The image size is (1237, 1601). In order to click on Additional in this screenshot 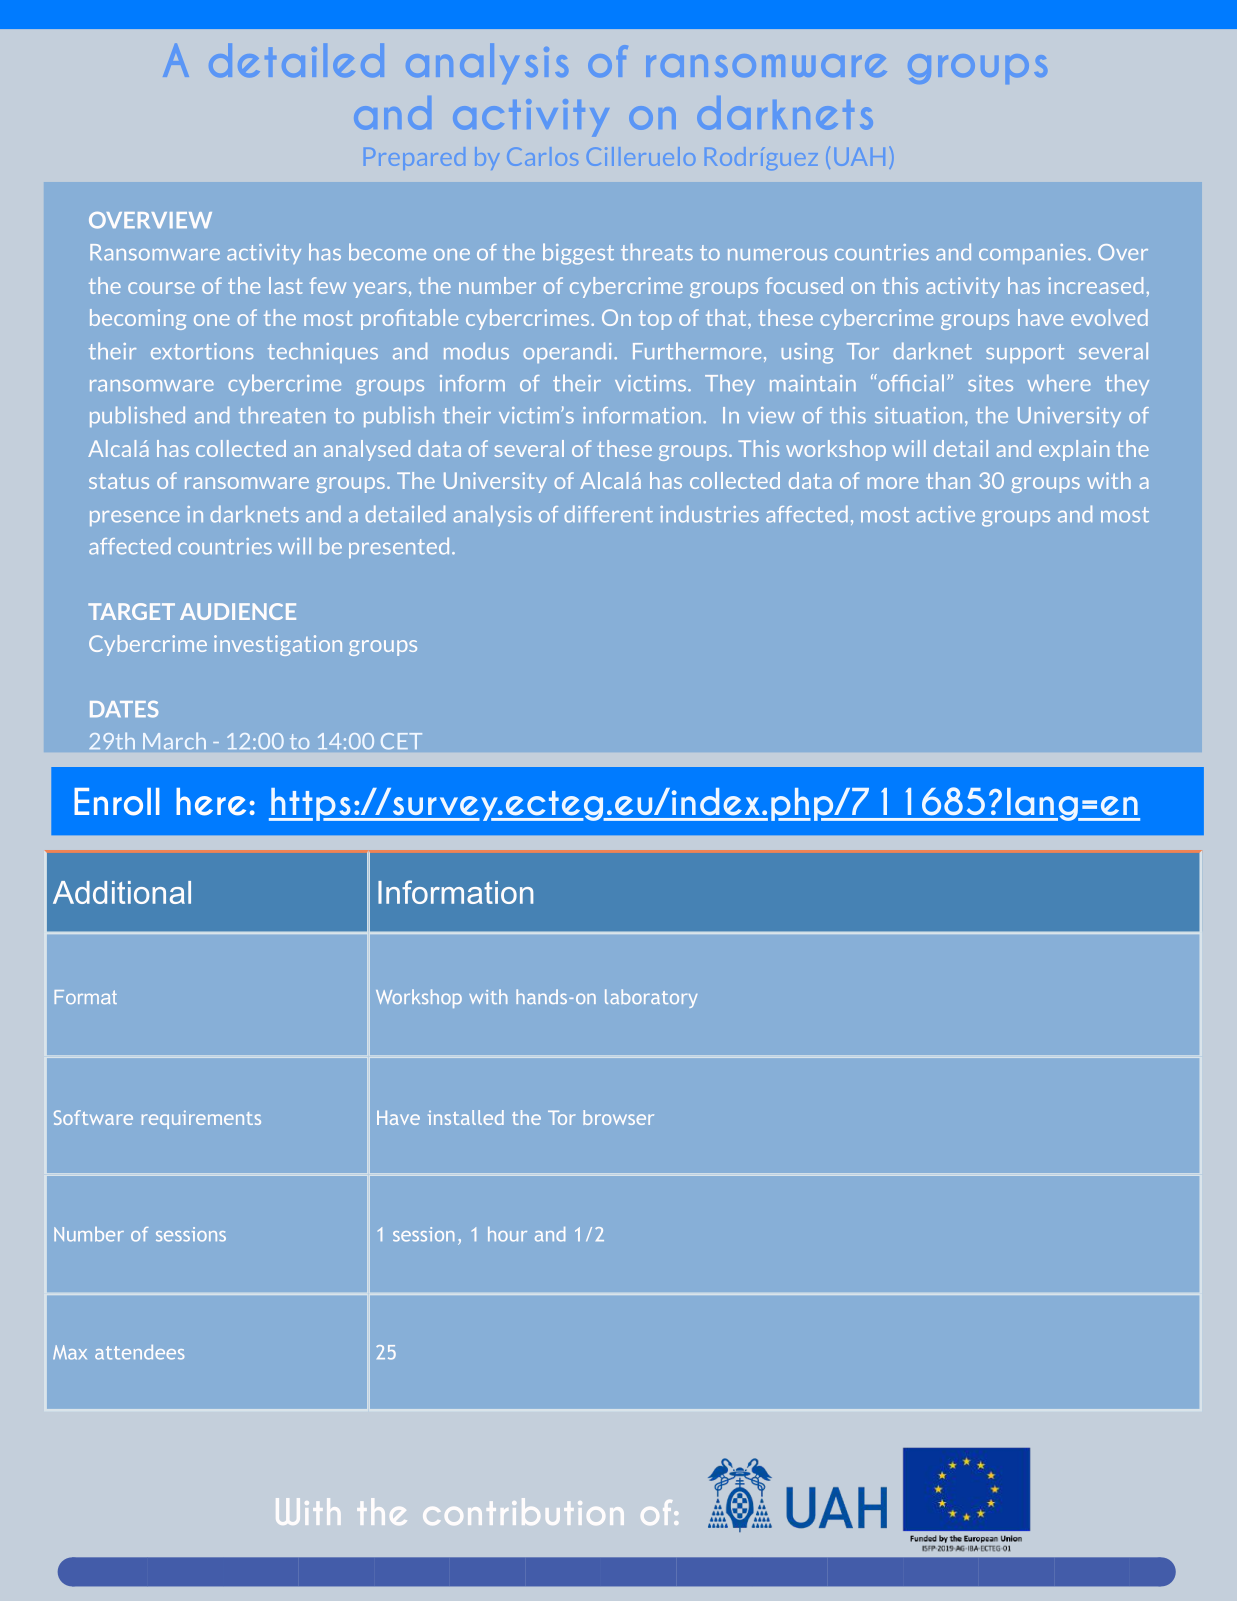, I will do `click(122, 892)`.
